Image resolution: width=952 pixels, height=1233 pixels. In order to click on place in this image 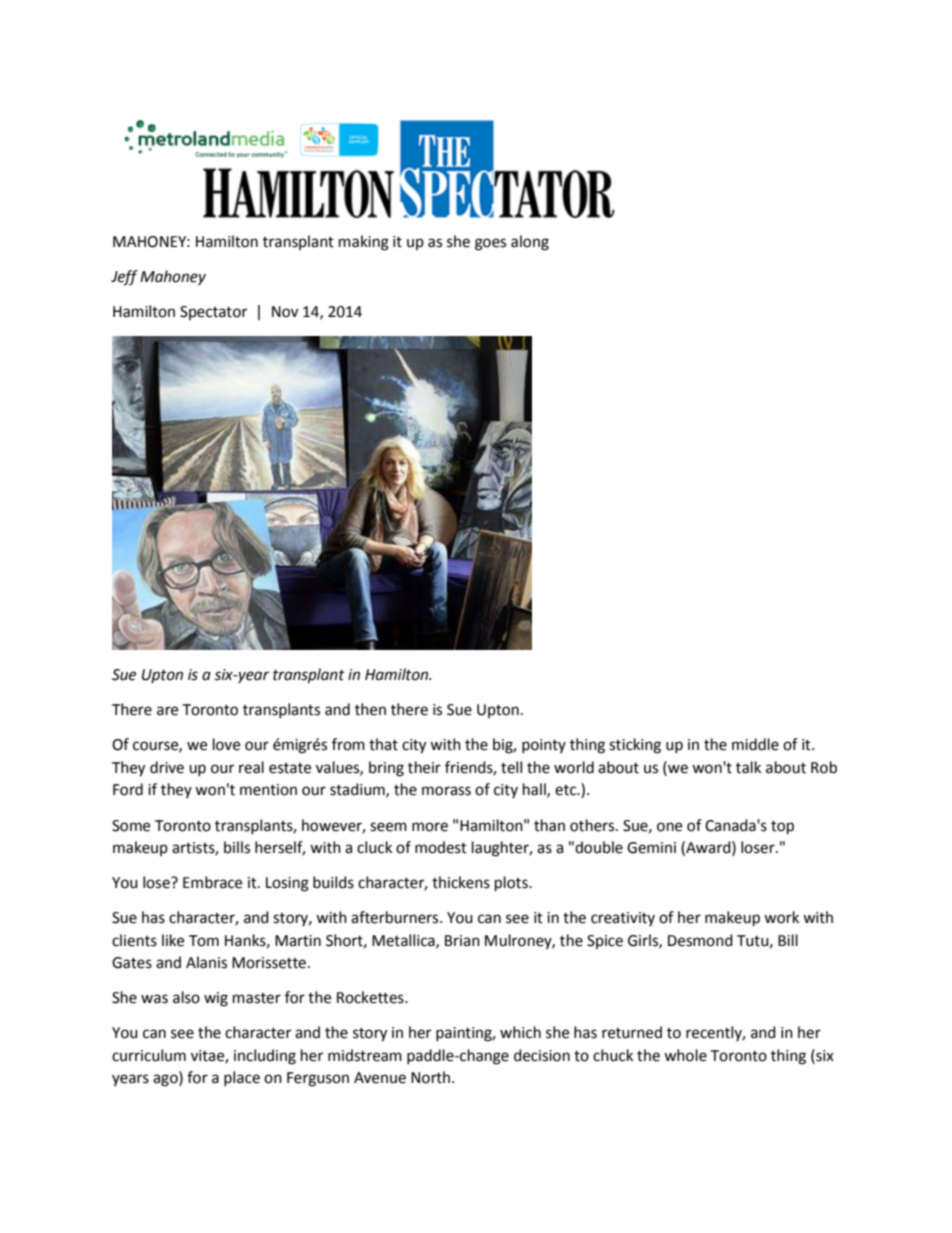, I will do `click(242, 1078)`.
